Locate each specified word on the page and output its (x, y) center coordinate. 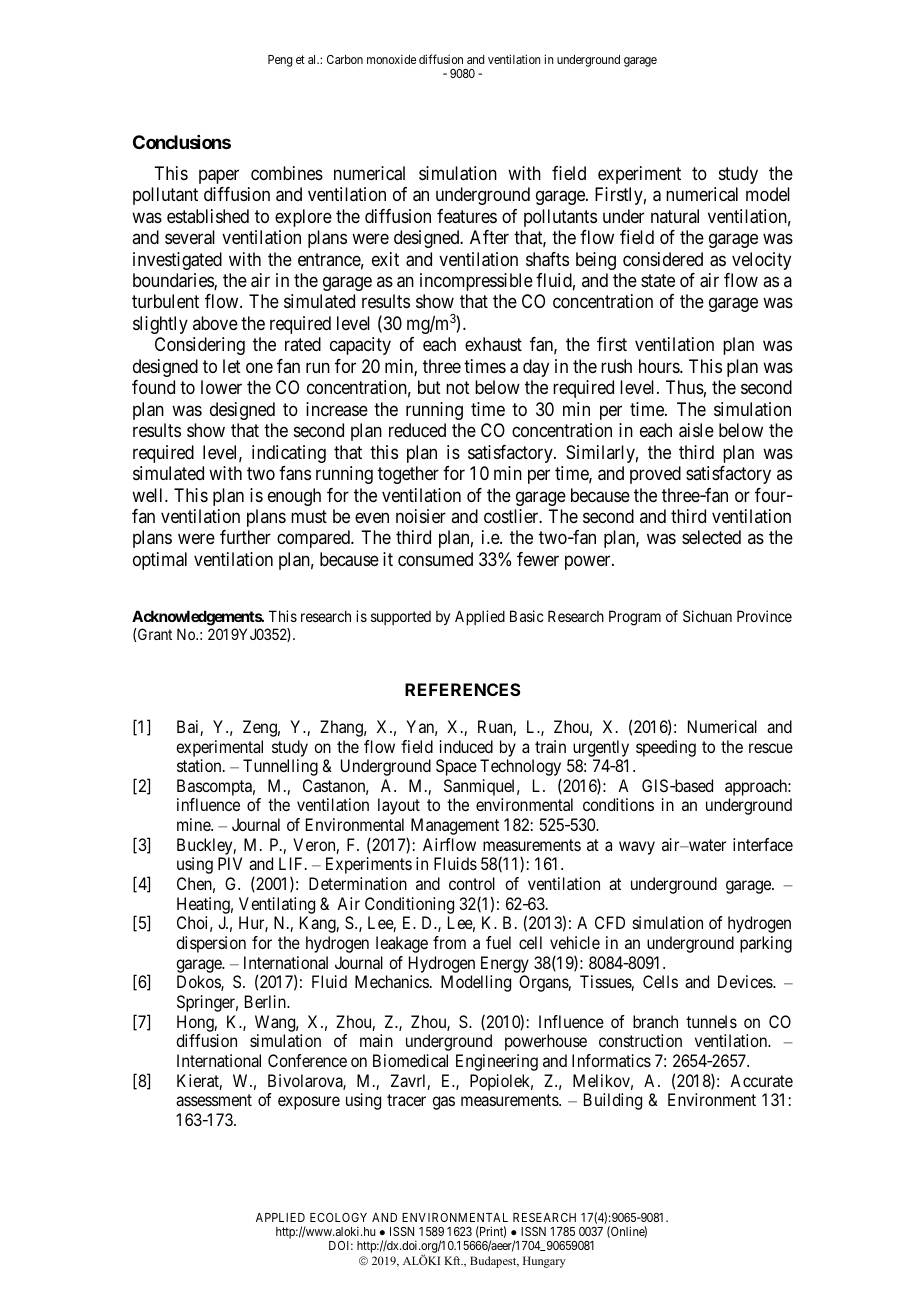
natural (675, 216)
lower (221, 387)
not (458, 387)
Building (613, 1101)
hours (660, 366)
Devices (746, 981)
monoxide (391, 59)
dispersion (211, 944)
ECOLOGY (338, 1217)
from (449, 942)
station (200, 765)
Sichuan (707, 616)
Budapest (494, 1262)
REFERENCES (463, 689)
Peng (280, 61)
